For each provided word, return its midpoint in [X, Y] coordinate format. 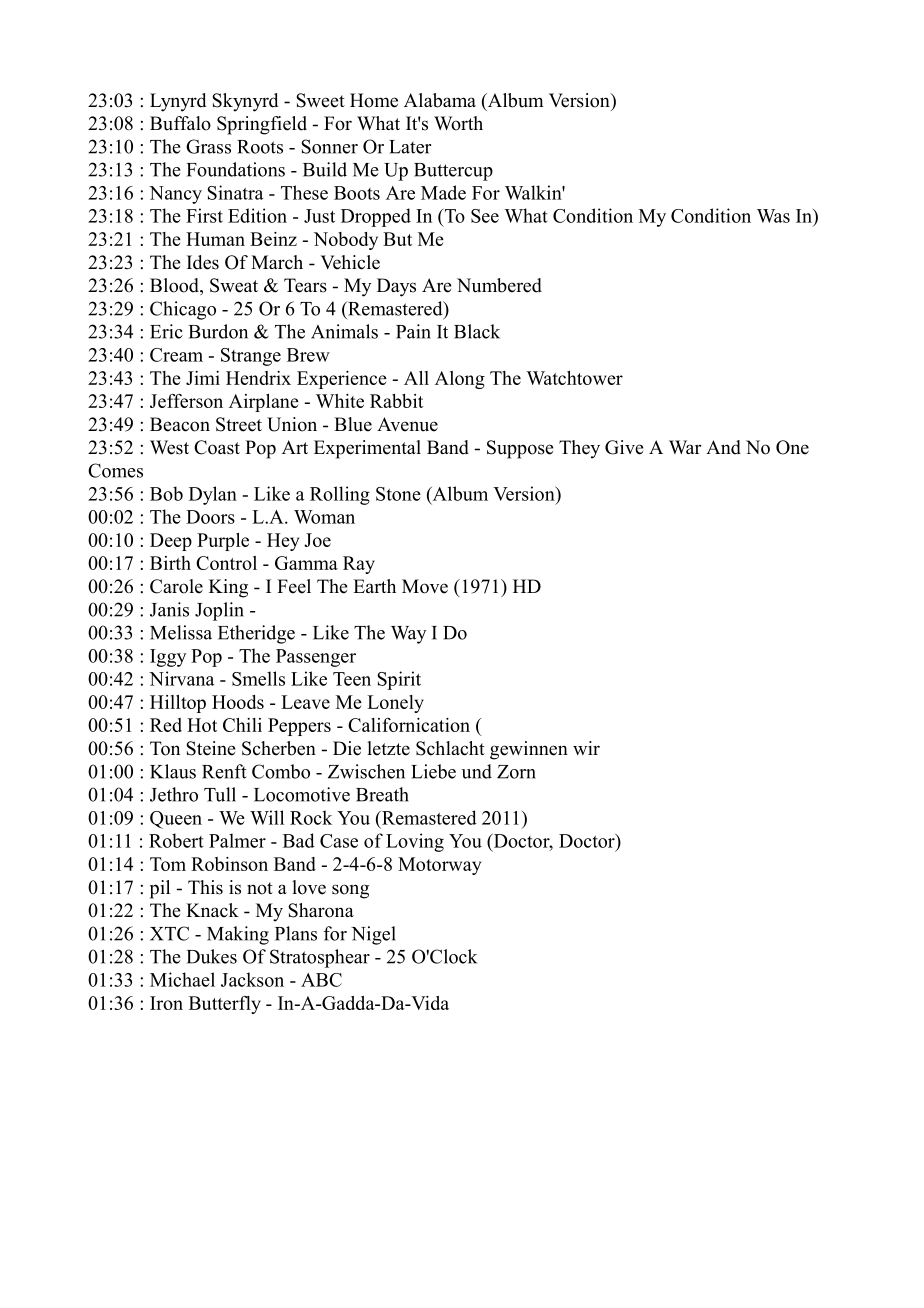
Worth [458, 123]
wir [586, 748]
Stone [398, 494]
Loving [415, 842]
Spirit [399, 680]
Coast [217, 447]
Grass [208, 146]
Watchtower [574, 378]
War [685, 447]
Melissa [181, 632]
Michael [182, 979]
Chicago [183, 310]
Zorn [516, 772]
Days [396, 287]
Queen [176, 820]
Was [773, 216]
